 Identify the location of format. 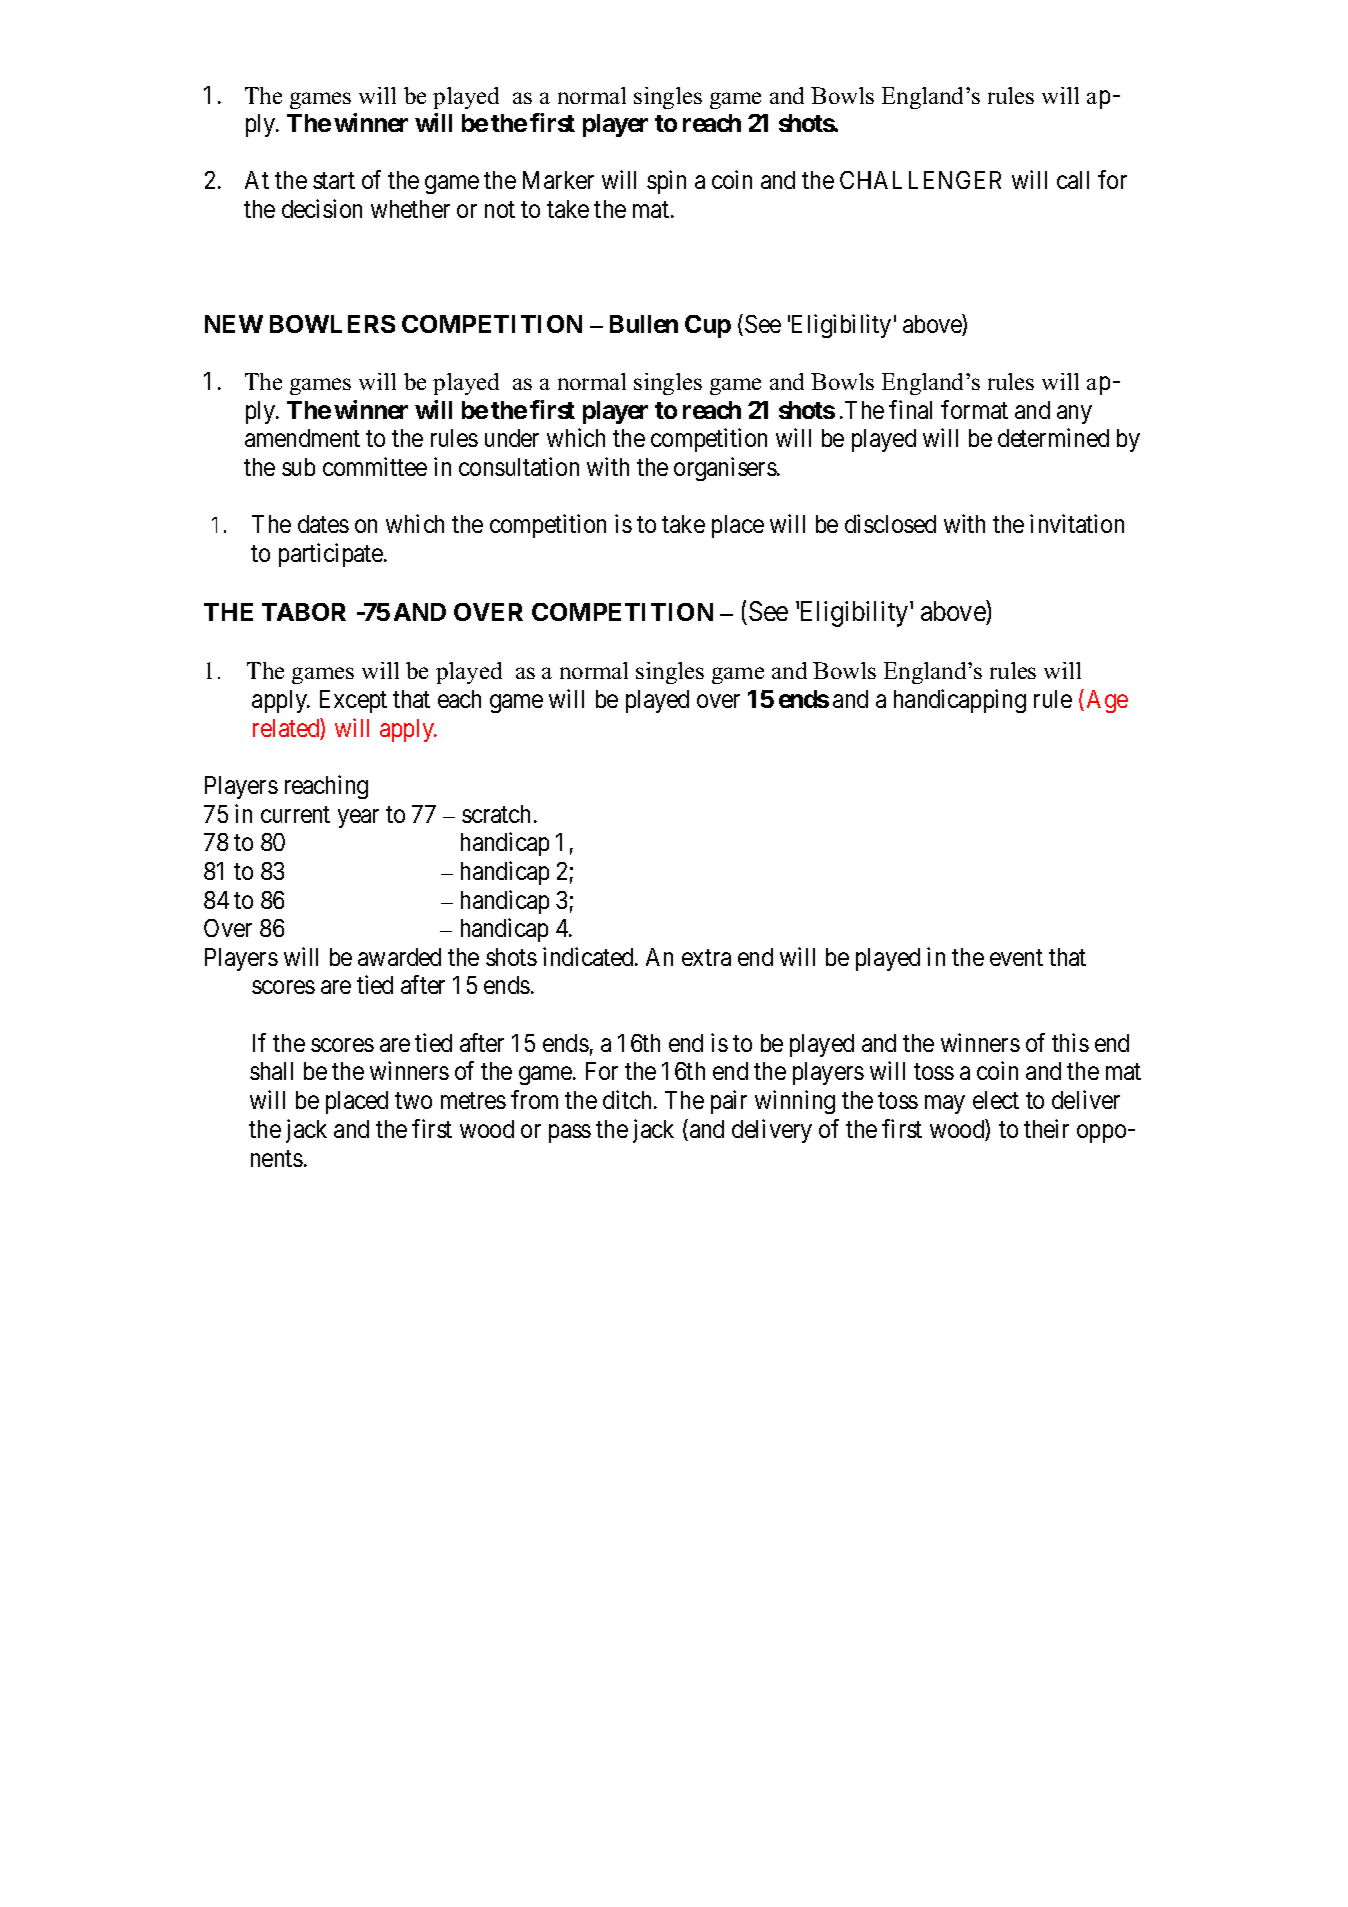
(974, 409).
